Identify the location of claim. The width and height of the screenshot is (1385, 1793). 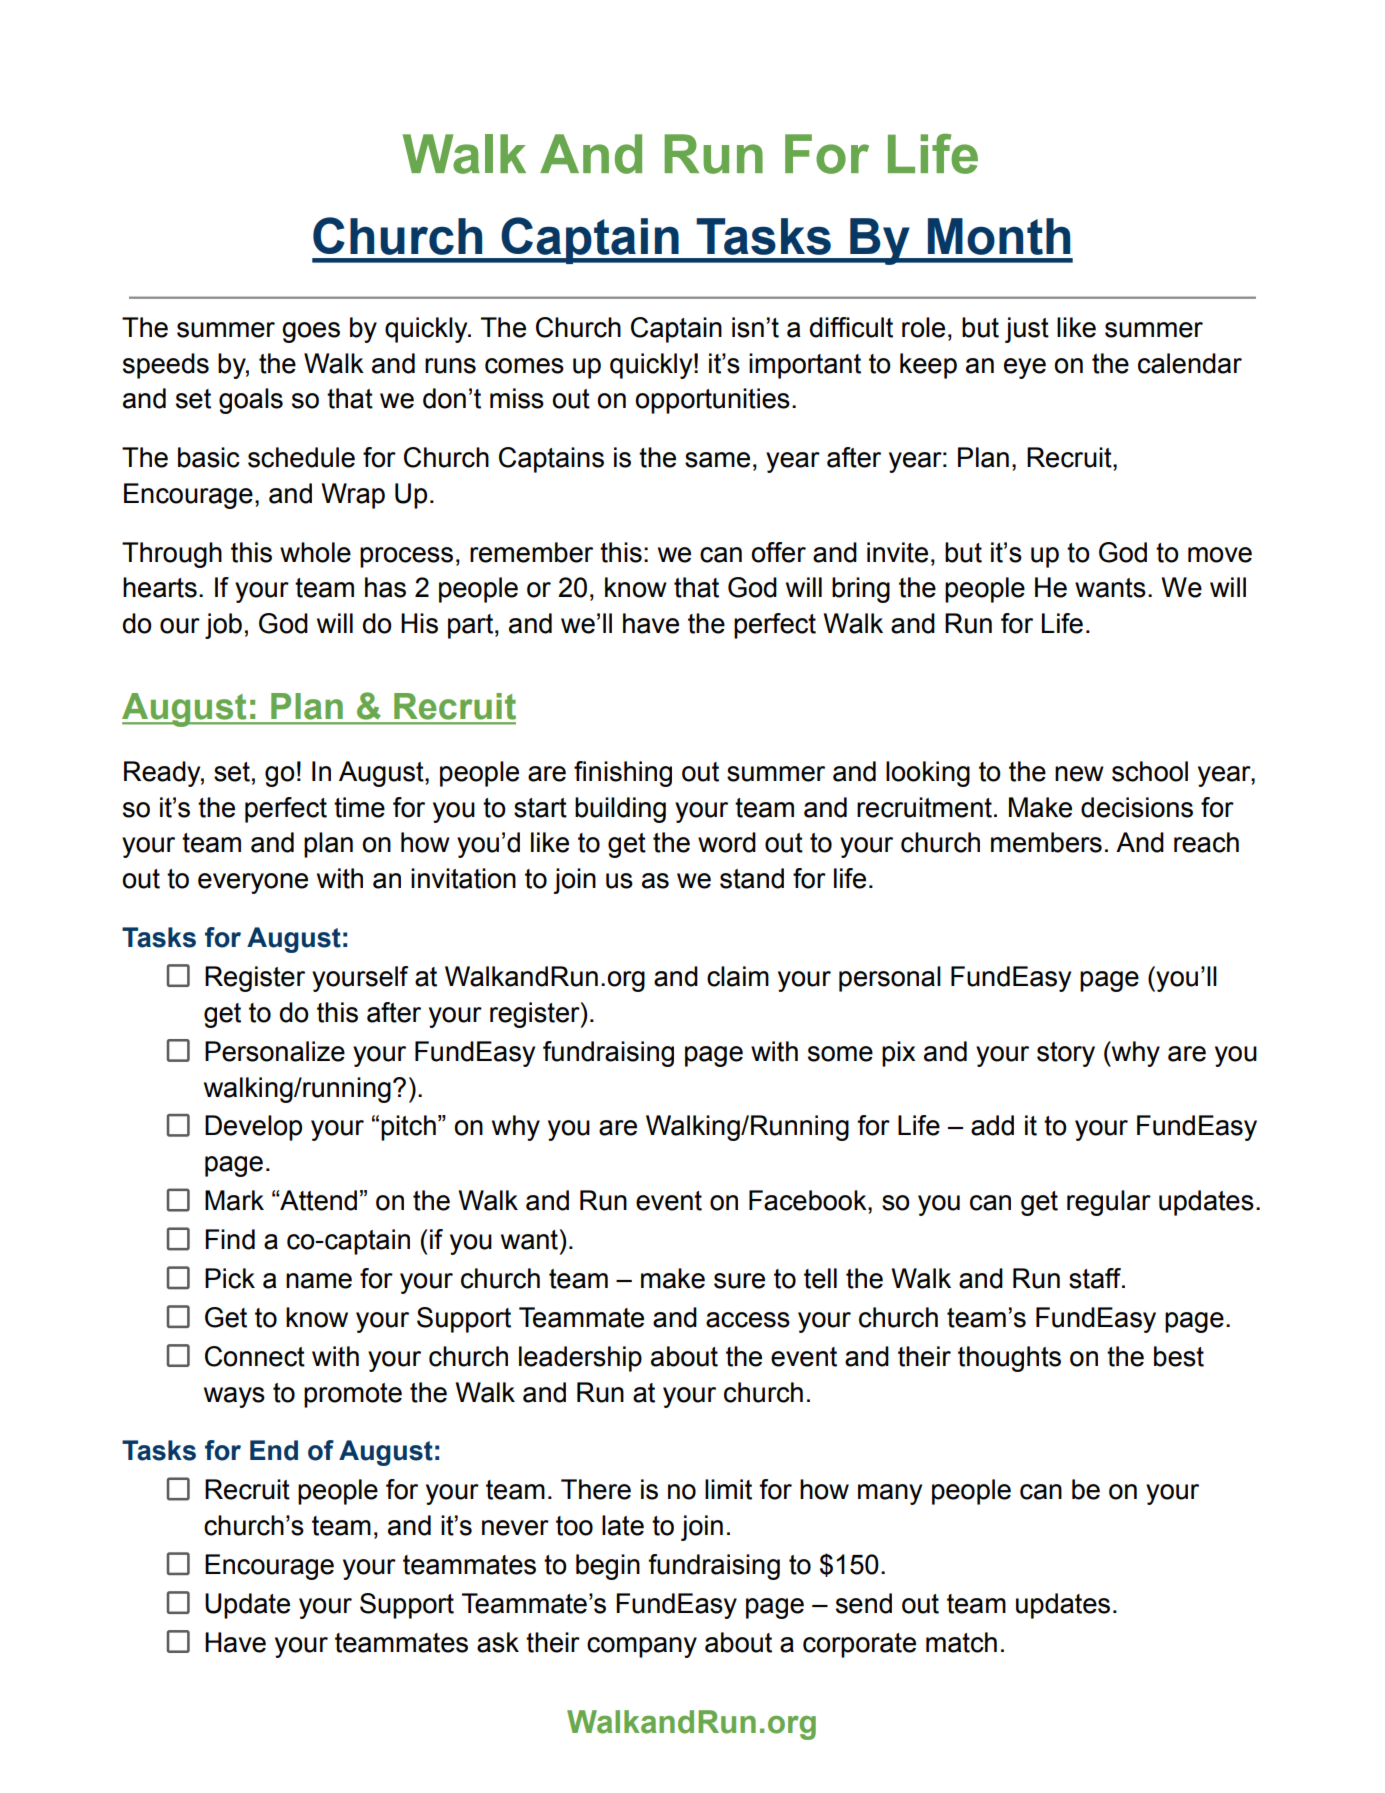
(738, 976).
